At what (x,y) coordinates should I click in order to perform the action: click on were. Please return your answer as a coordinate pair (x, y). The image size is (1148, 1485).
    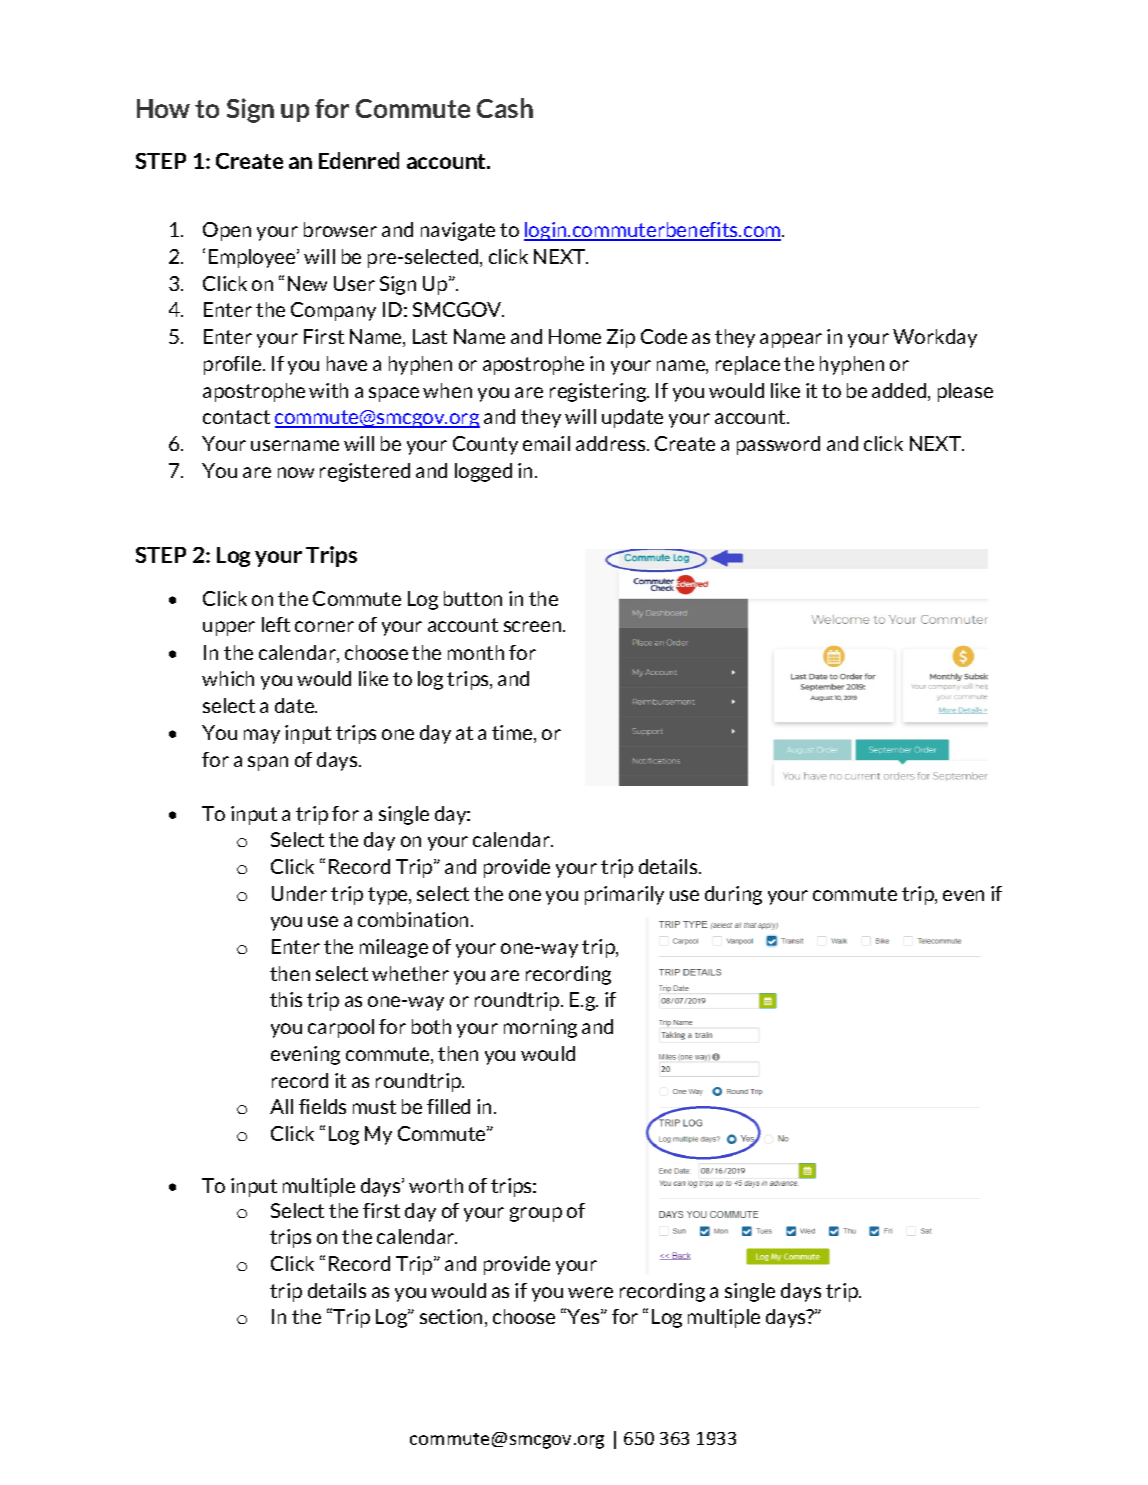
    Looking at the image, I should click on (590, 1292).
